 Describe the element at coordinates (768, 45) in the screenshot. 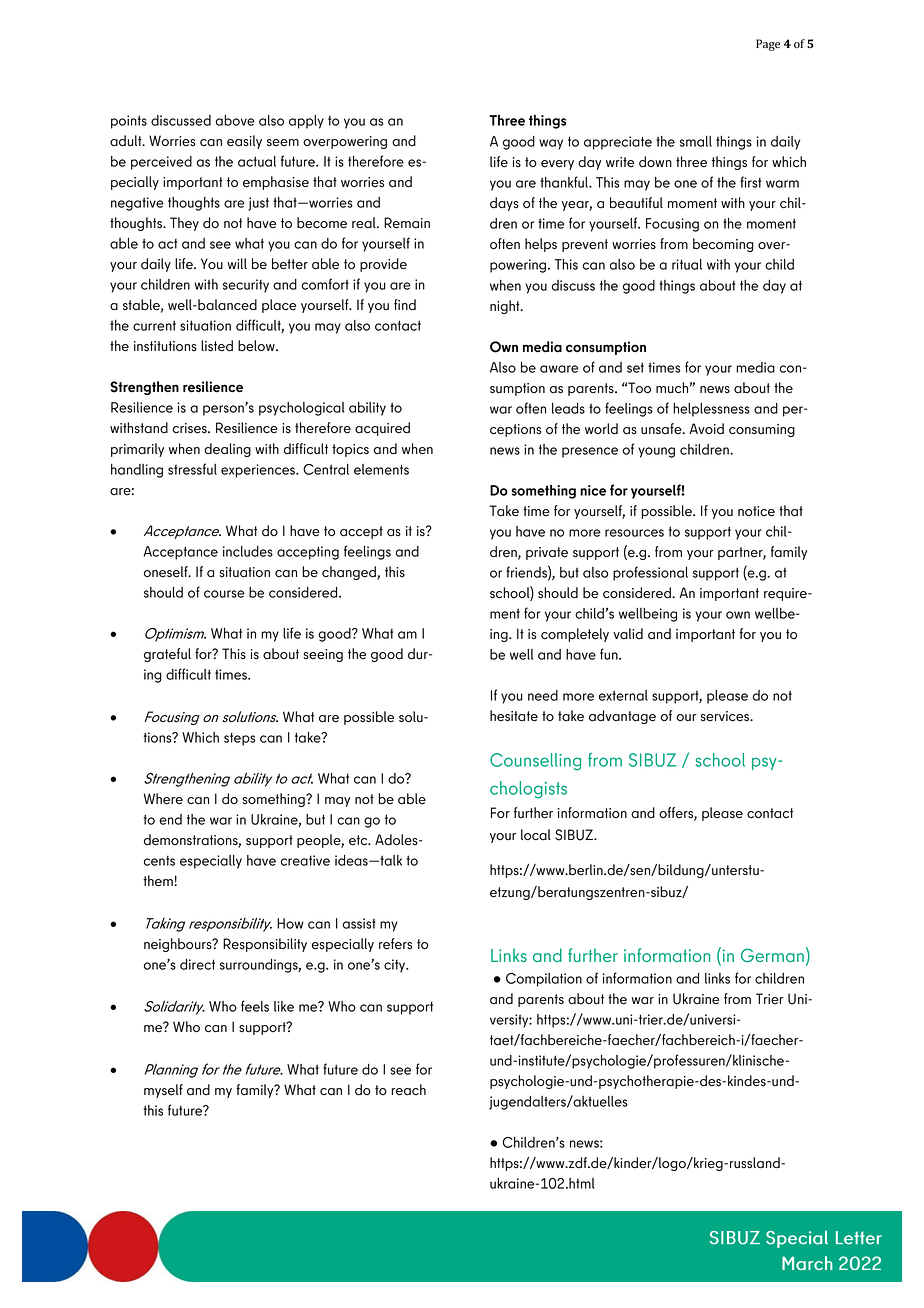

I see `Page` at that location.
